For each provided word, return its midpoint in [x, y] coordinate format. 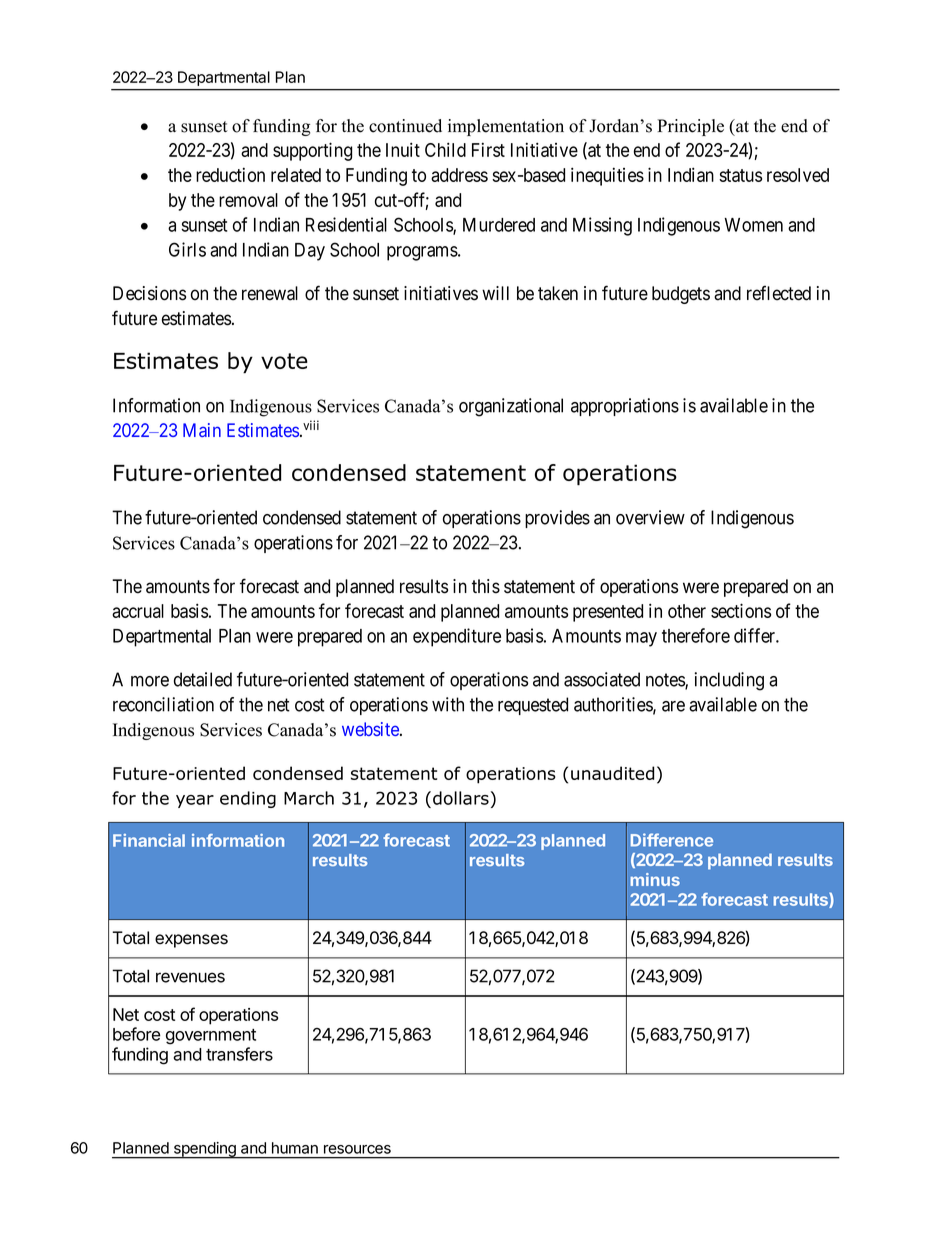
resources [357, 1149]
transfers [239, 1054]
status [740, 175]
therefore [696, 635]
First [488, 149]
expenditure [457, 637]
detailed [203, 679]
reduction [230, 174]
